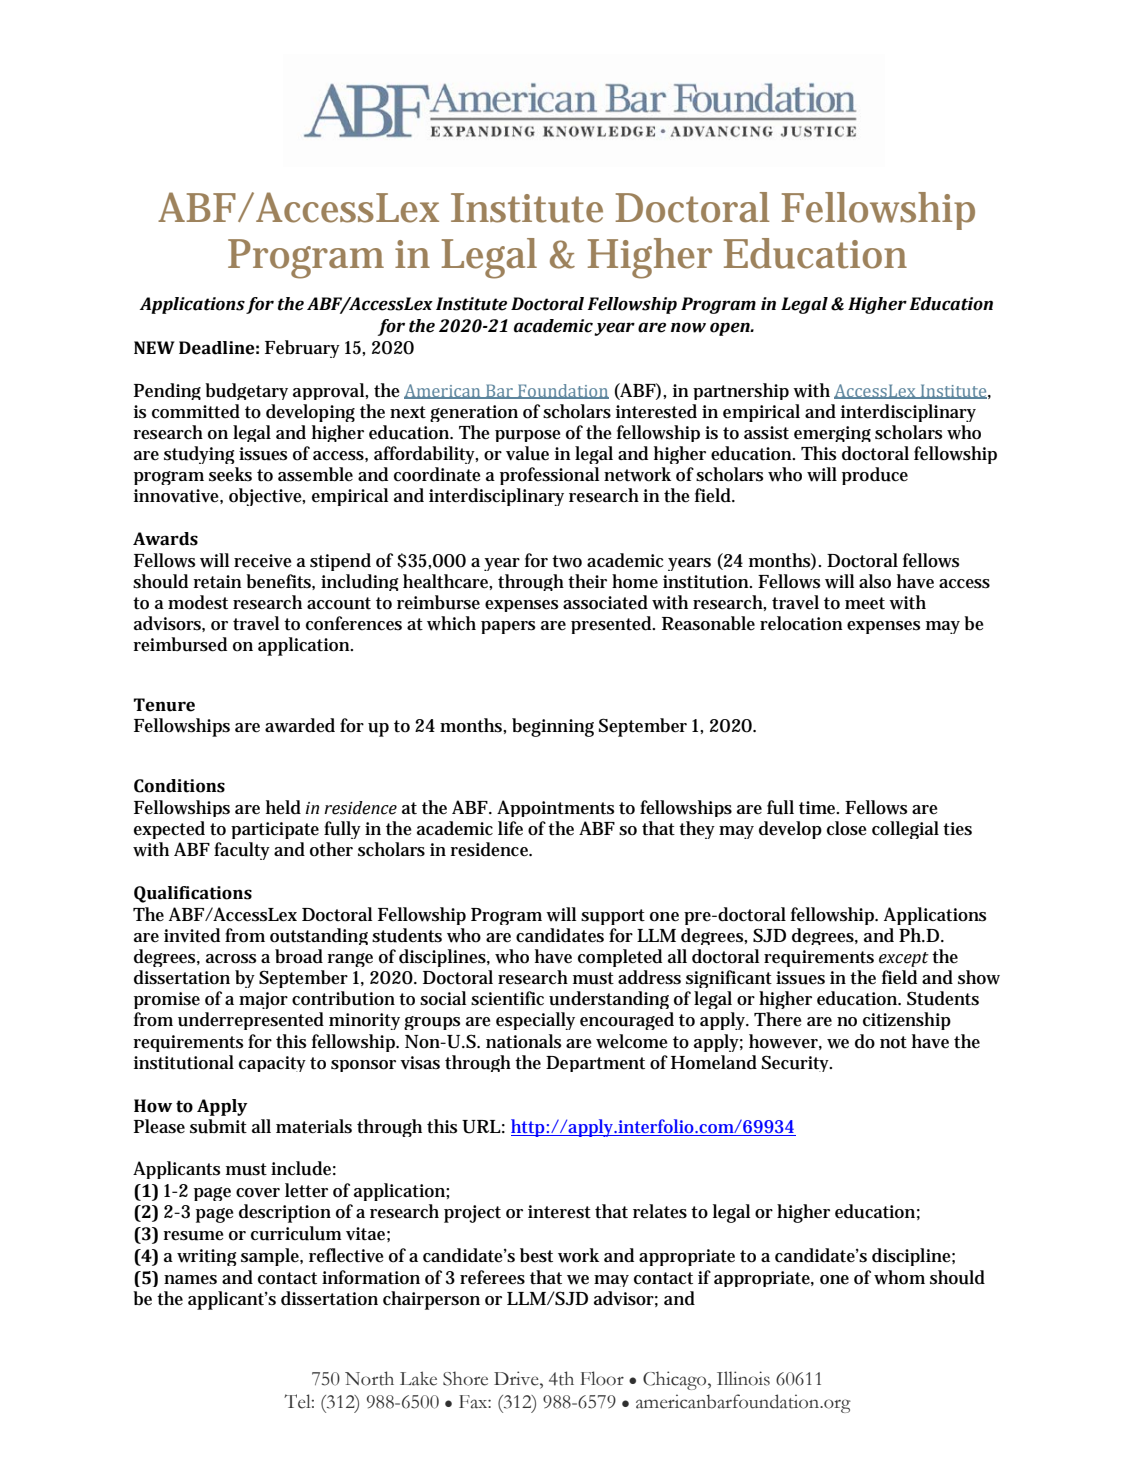 The width and height of the screenshot is (1135, 1468). Describe the element at coordinates (832, 434) in the screenshot. I see `emerging` at that location.
